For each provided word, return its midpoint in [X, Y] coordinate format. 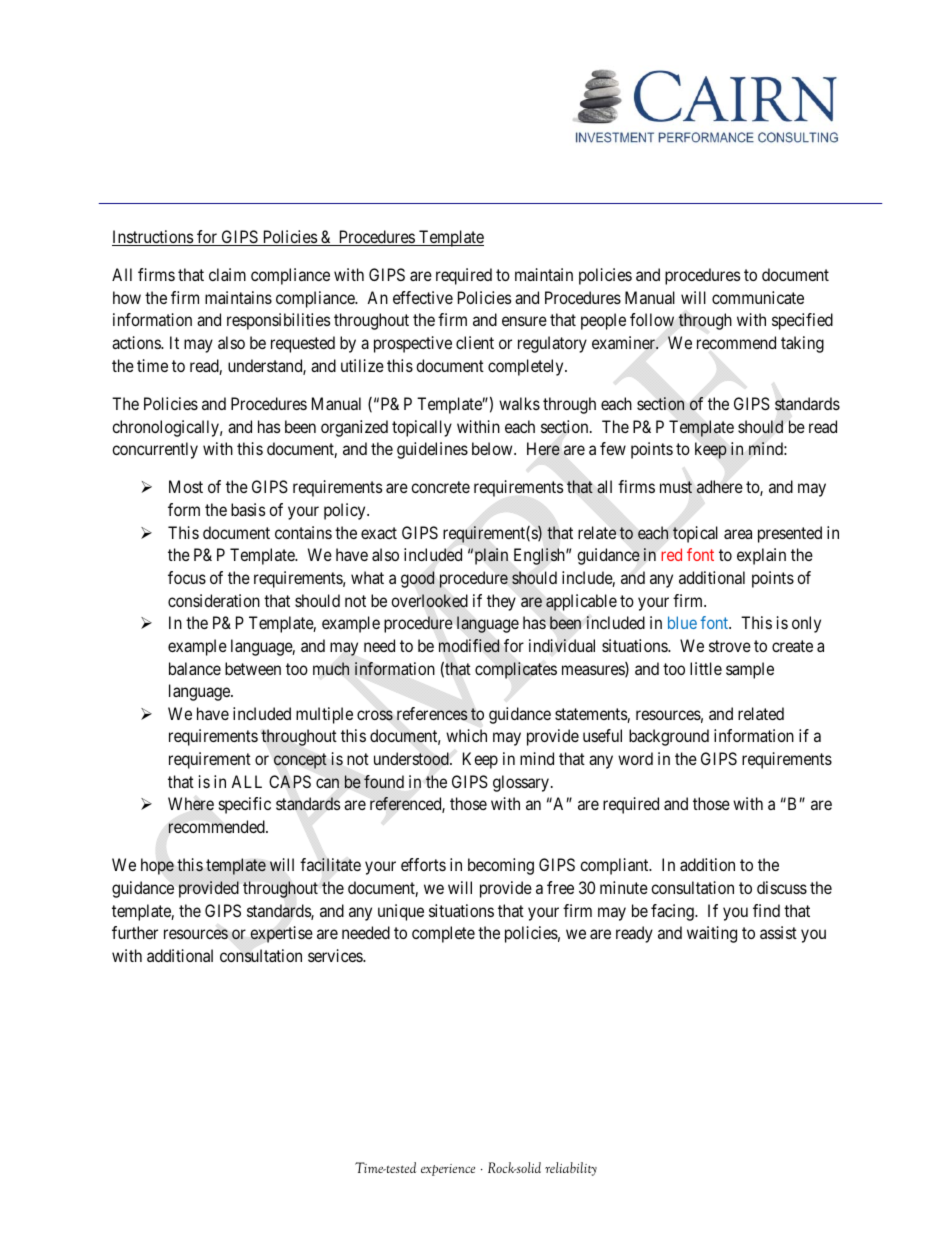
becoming [501, 866]
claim [227, 274]
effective [423, 297]
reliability [571, 1169]
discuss [782, 887]
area [738, 534]
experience [448, 1170]
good [418, 579]
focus [187, 577]
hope [157, 866]
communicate [758, 297]
